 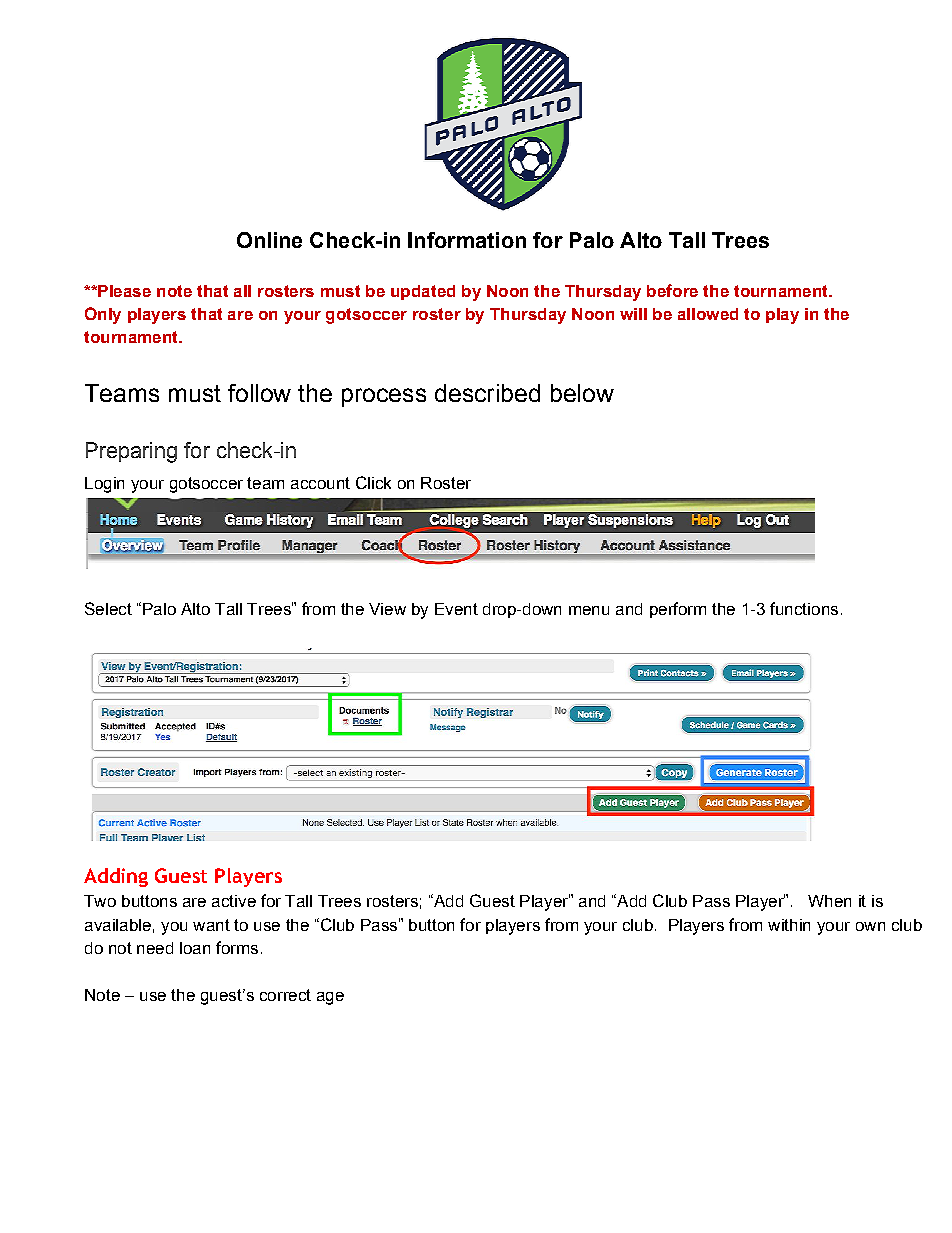 I want to click on Online, so click(x=269, y=240).
